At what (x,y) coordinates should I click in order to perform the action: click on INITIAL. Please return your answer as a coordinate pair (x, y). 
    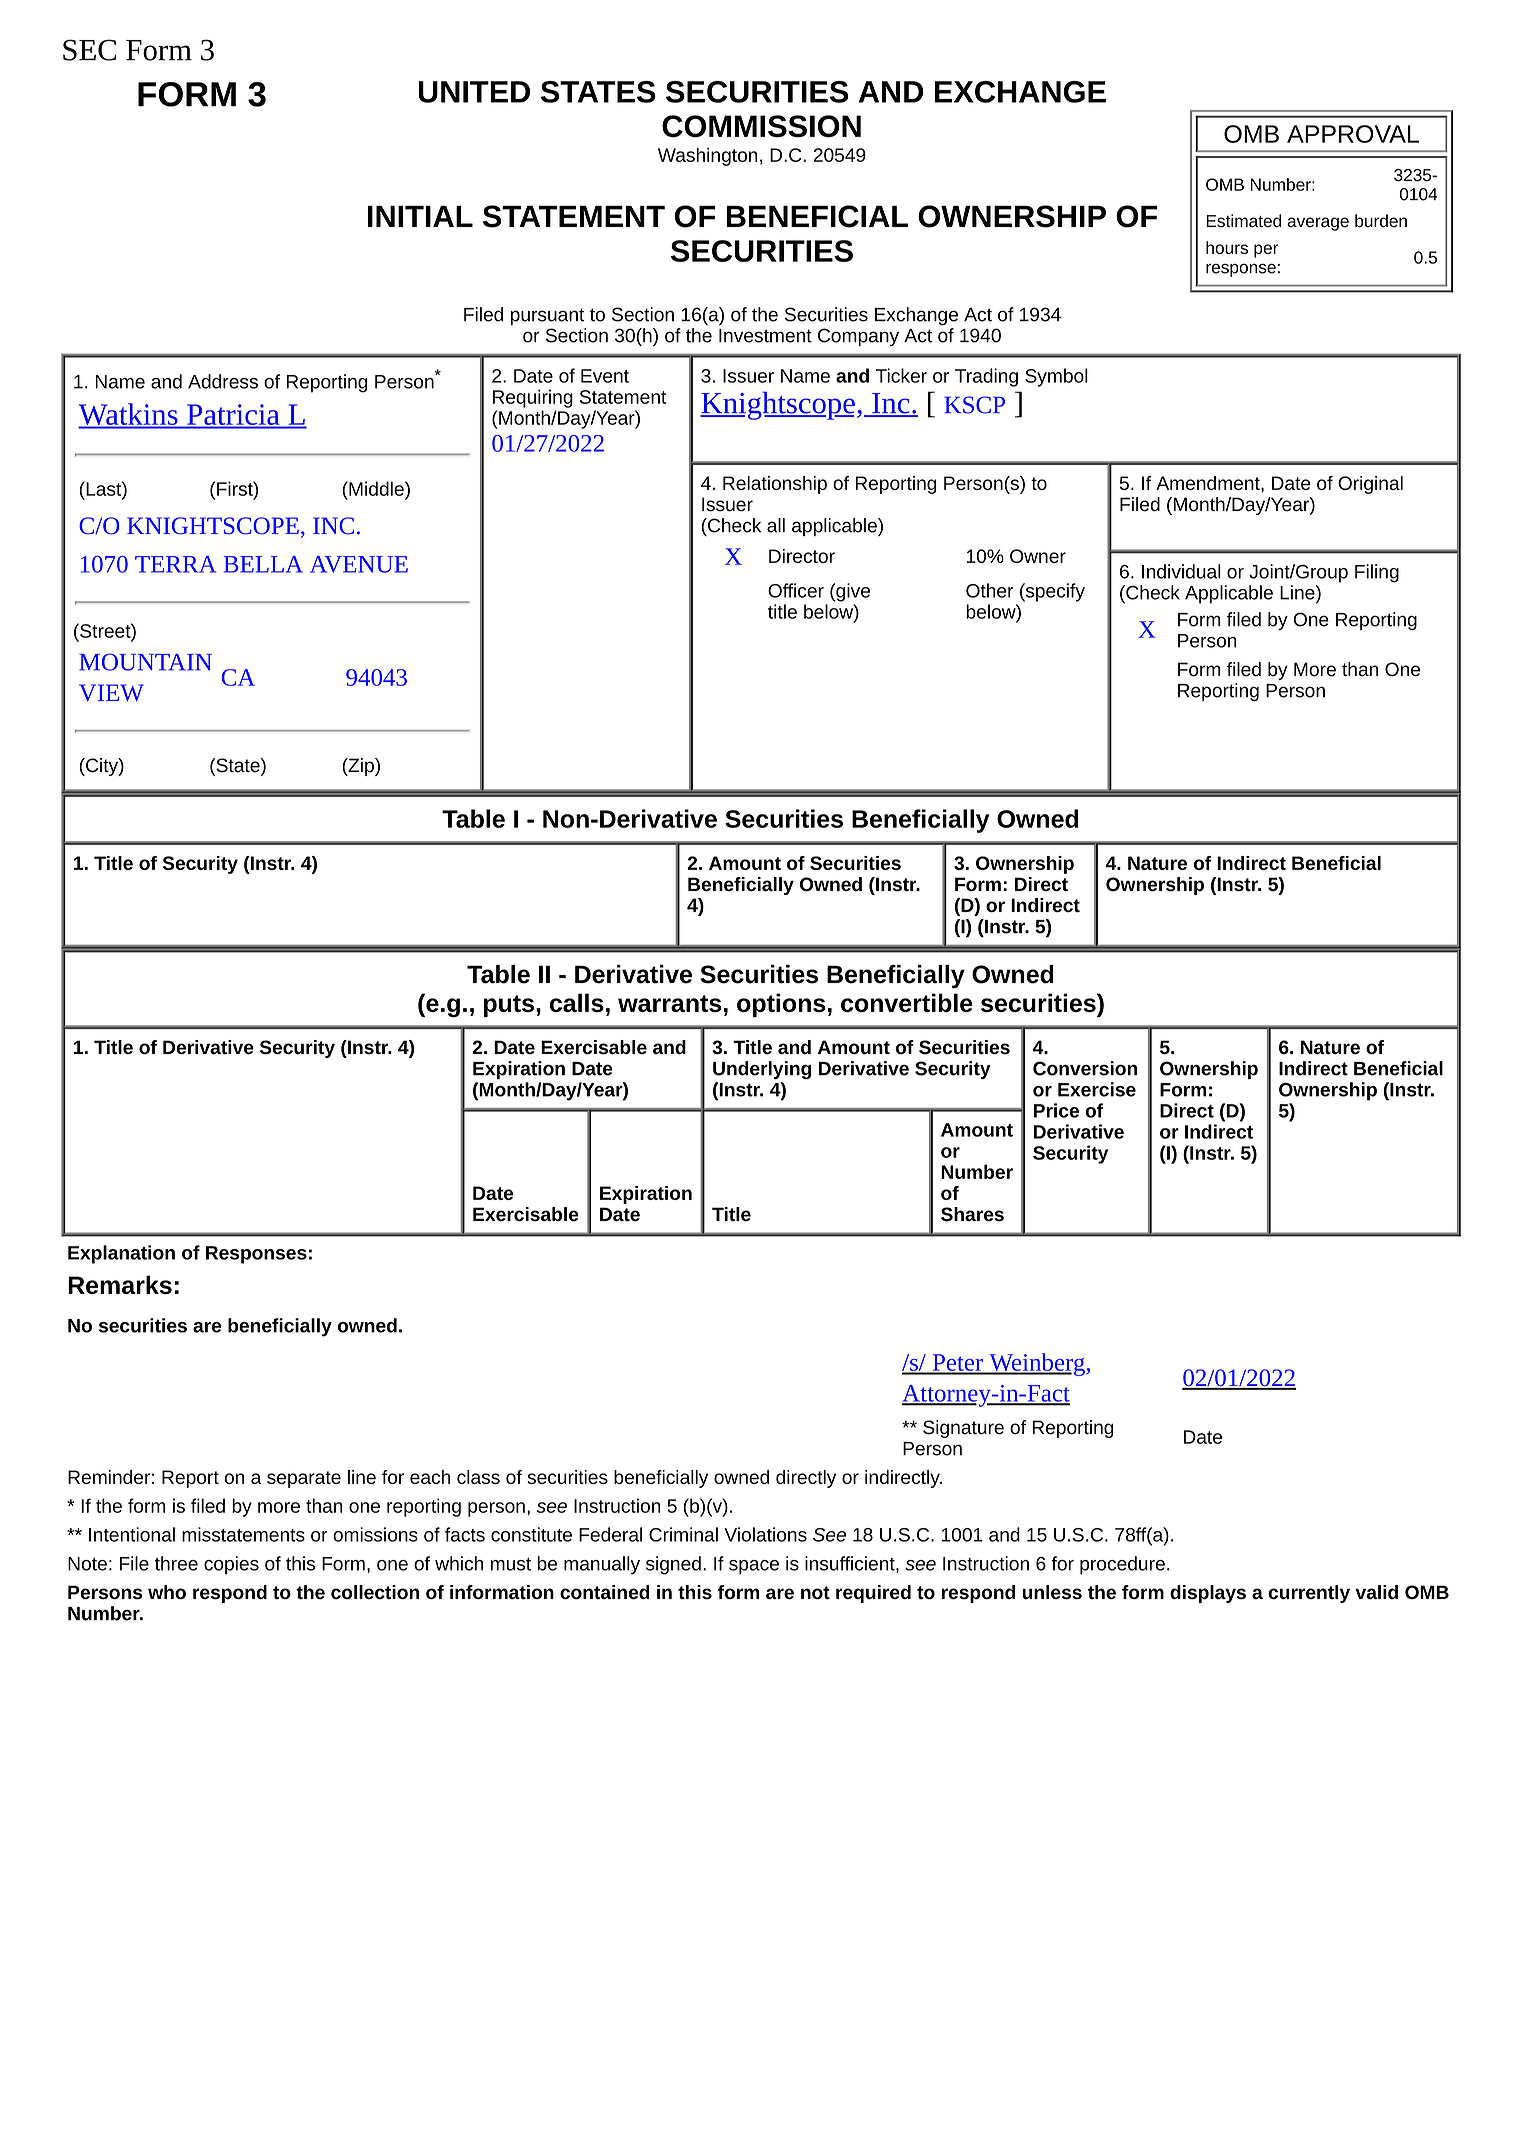
    Looking at the image, I should click on (420, 216).
